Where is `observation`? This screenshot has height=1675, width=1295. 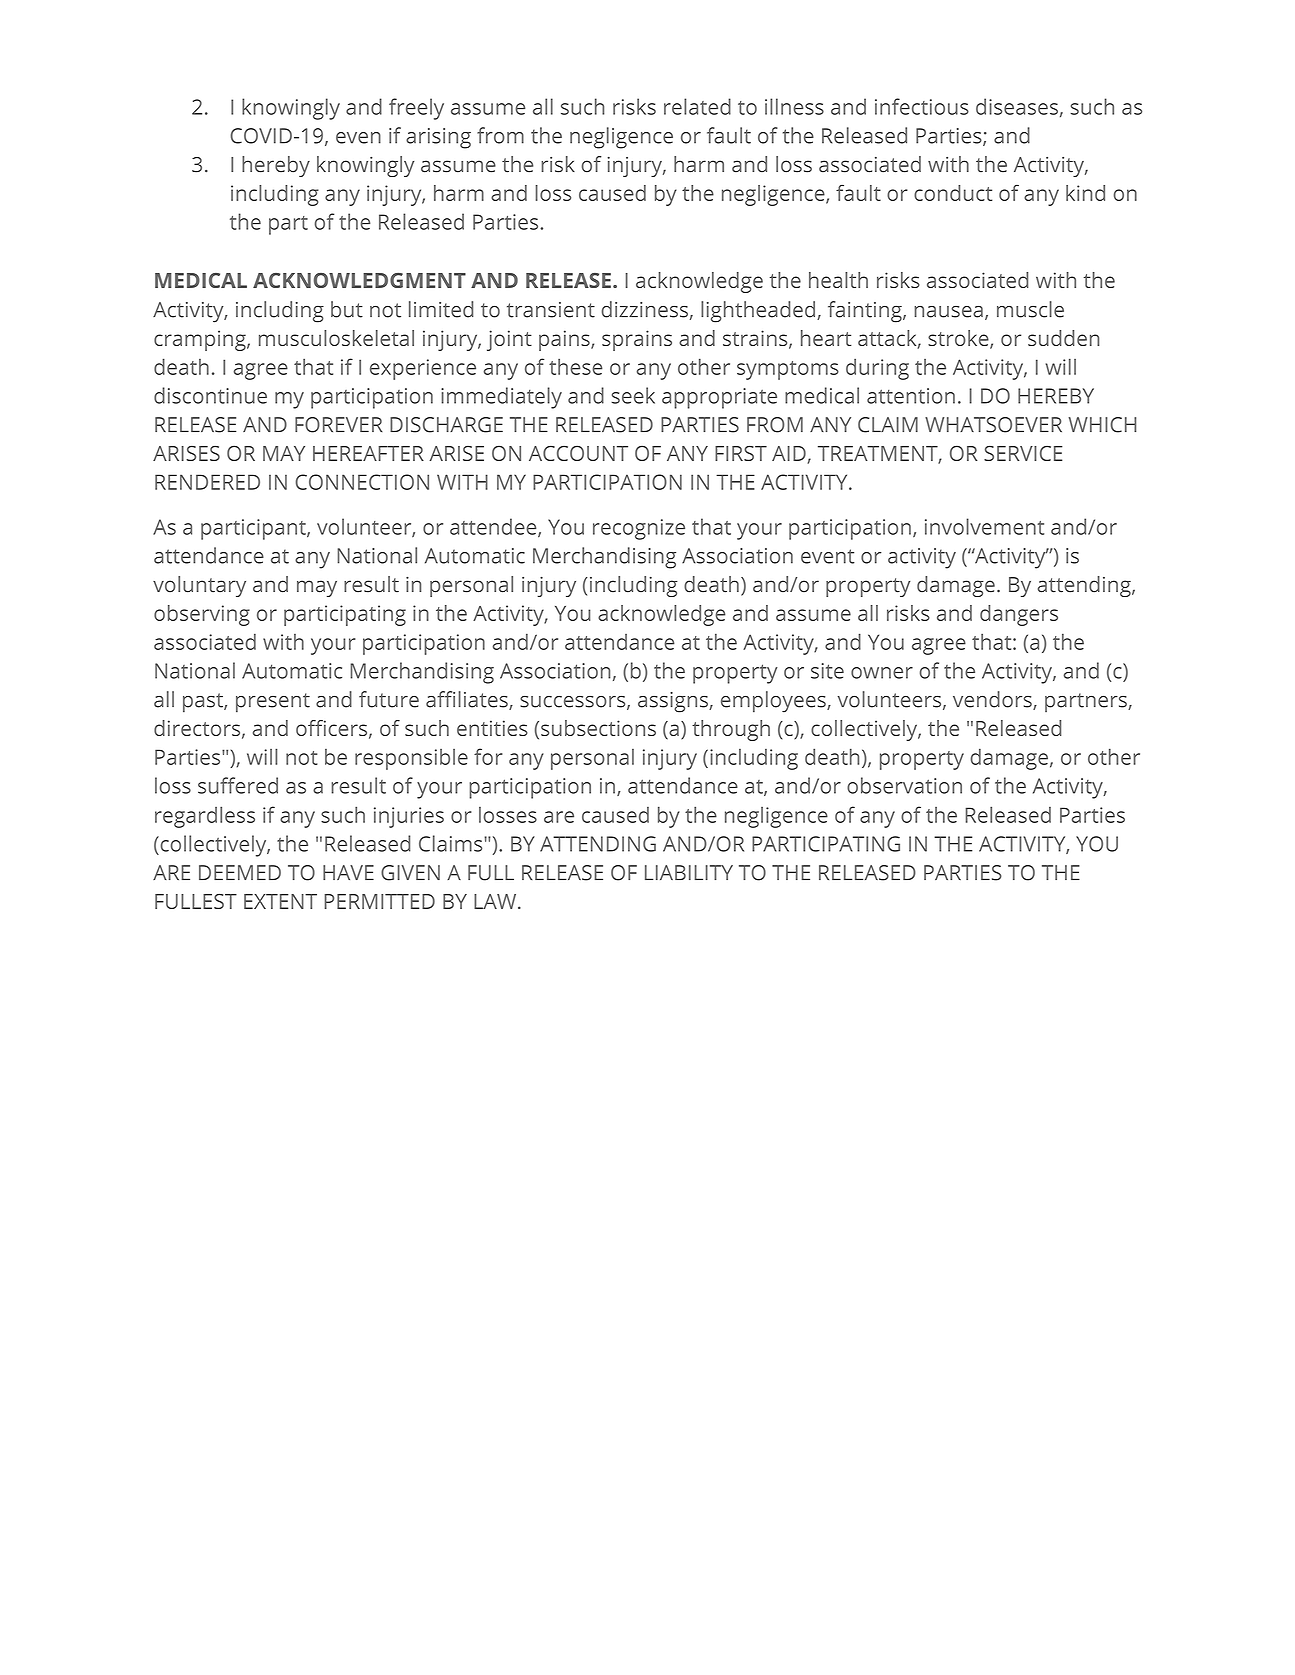 observation is located at coordinates (904, 785).
